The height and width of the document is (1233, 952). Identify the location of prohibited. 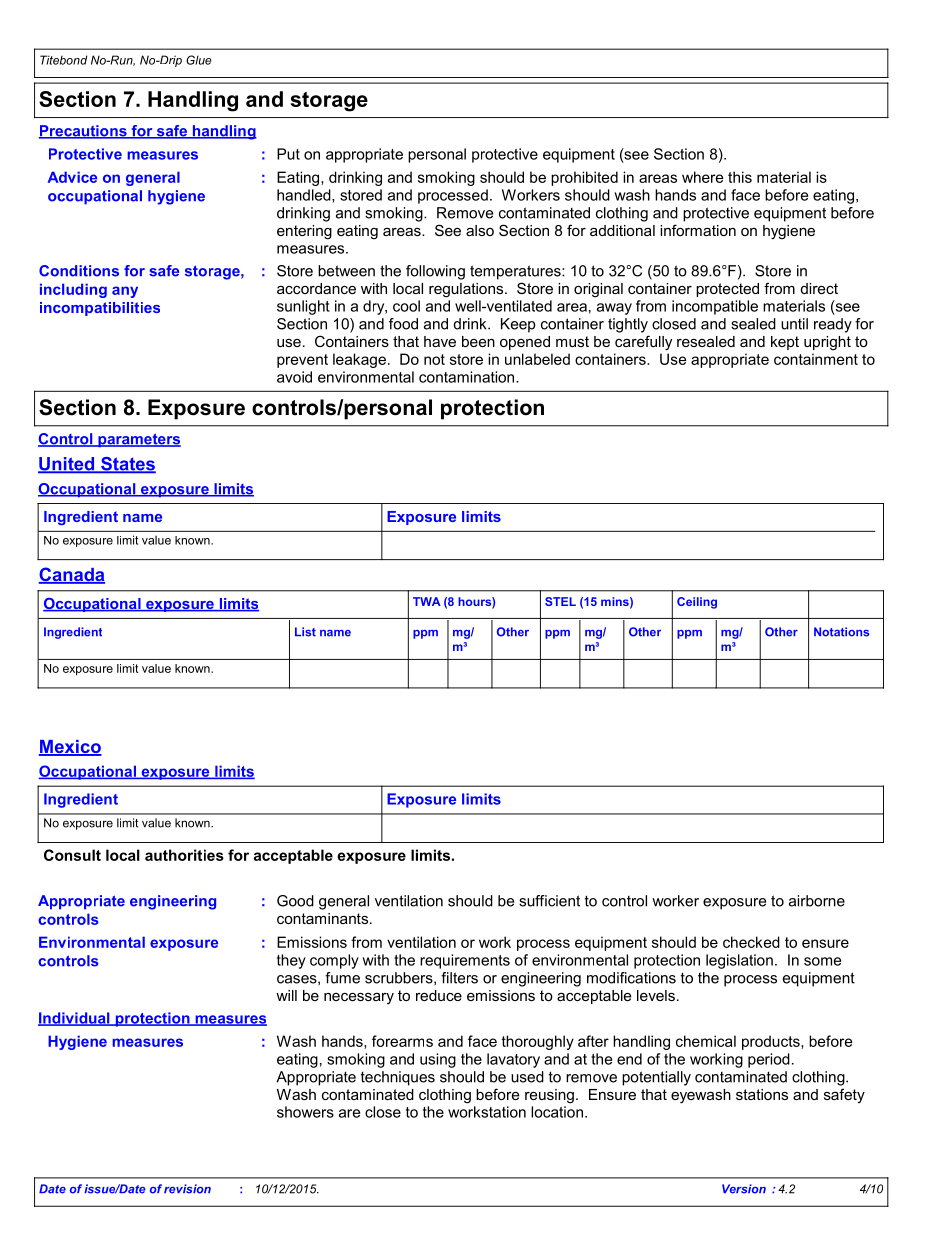
(584, 178).
